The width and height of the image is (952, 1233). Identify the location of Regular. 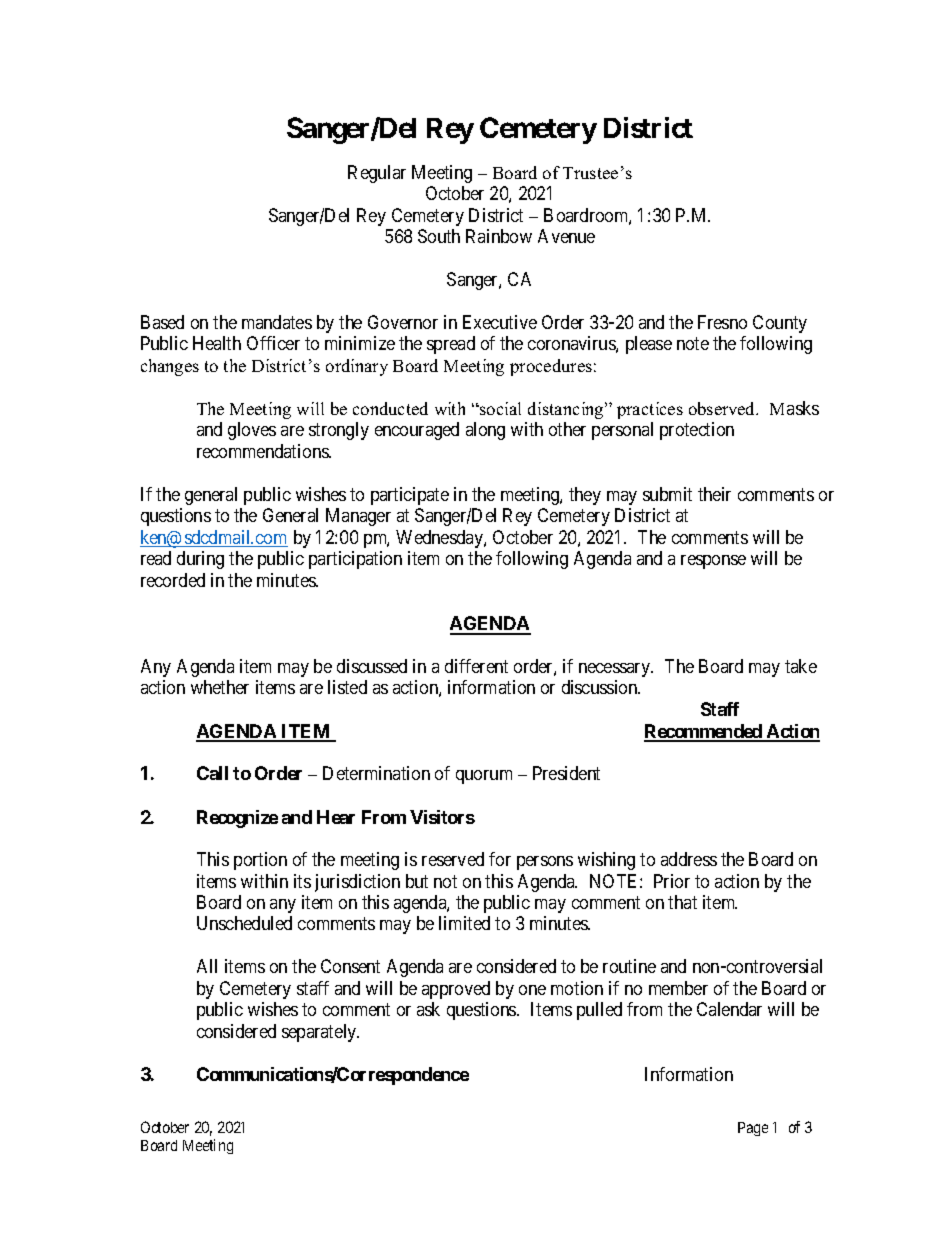
(377, 174).
